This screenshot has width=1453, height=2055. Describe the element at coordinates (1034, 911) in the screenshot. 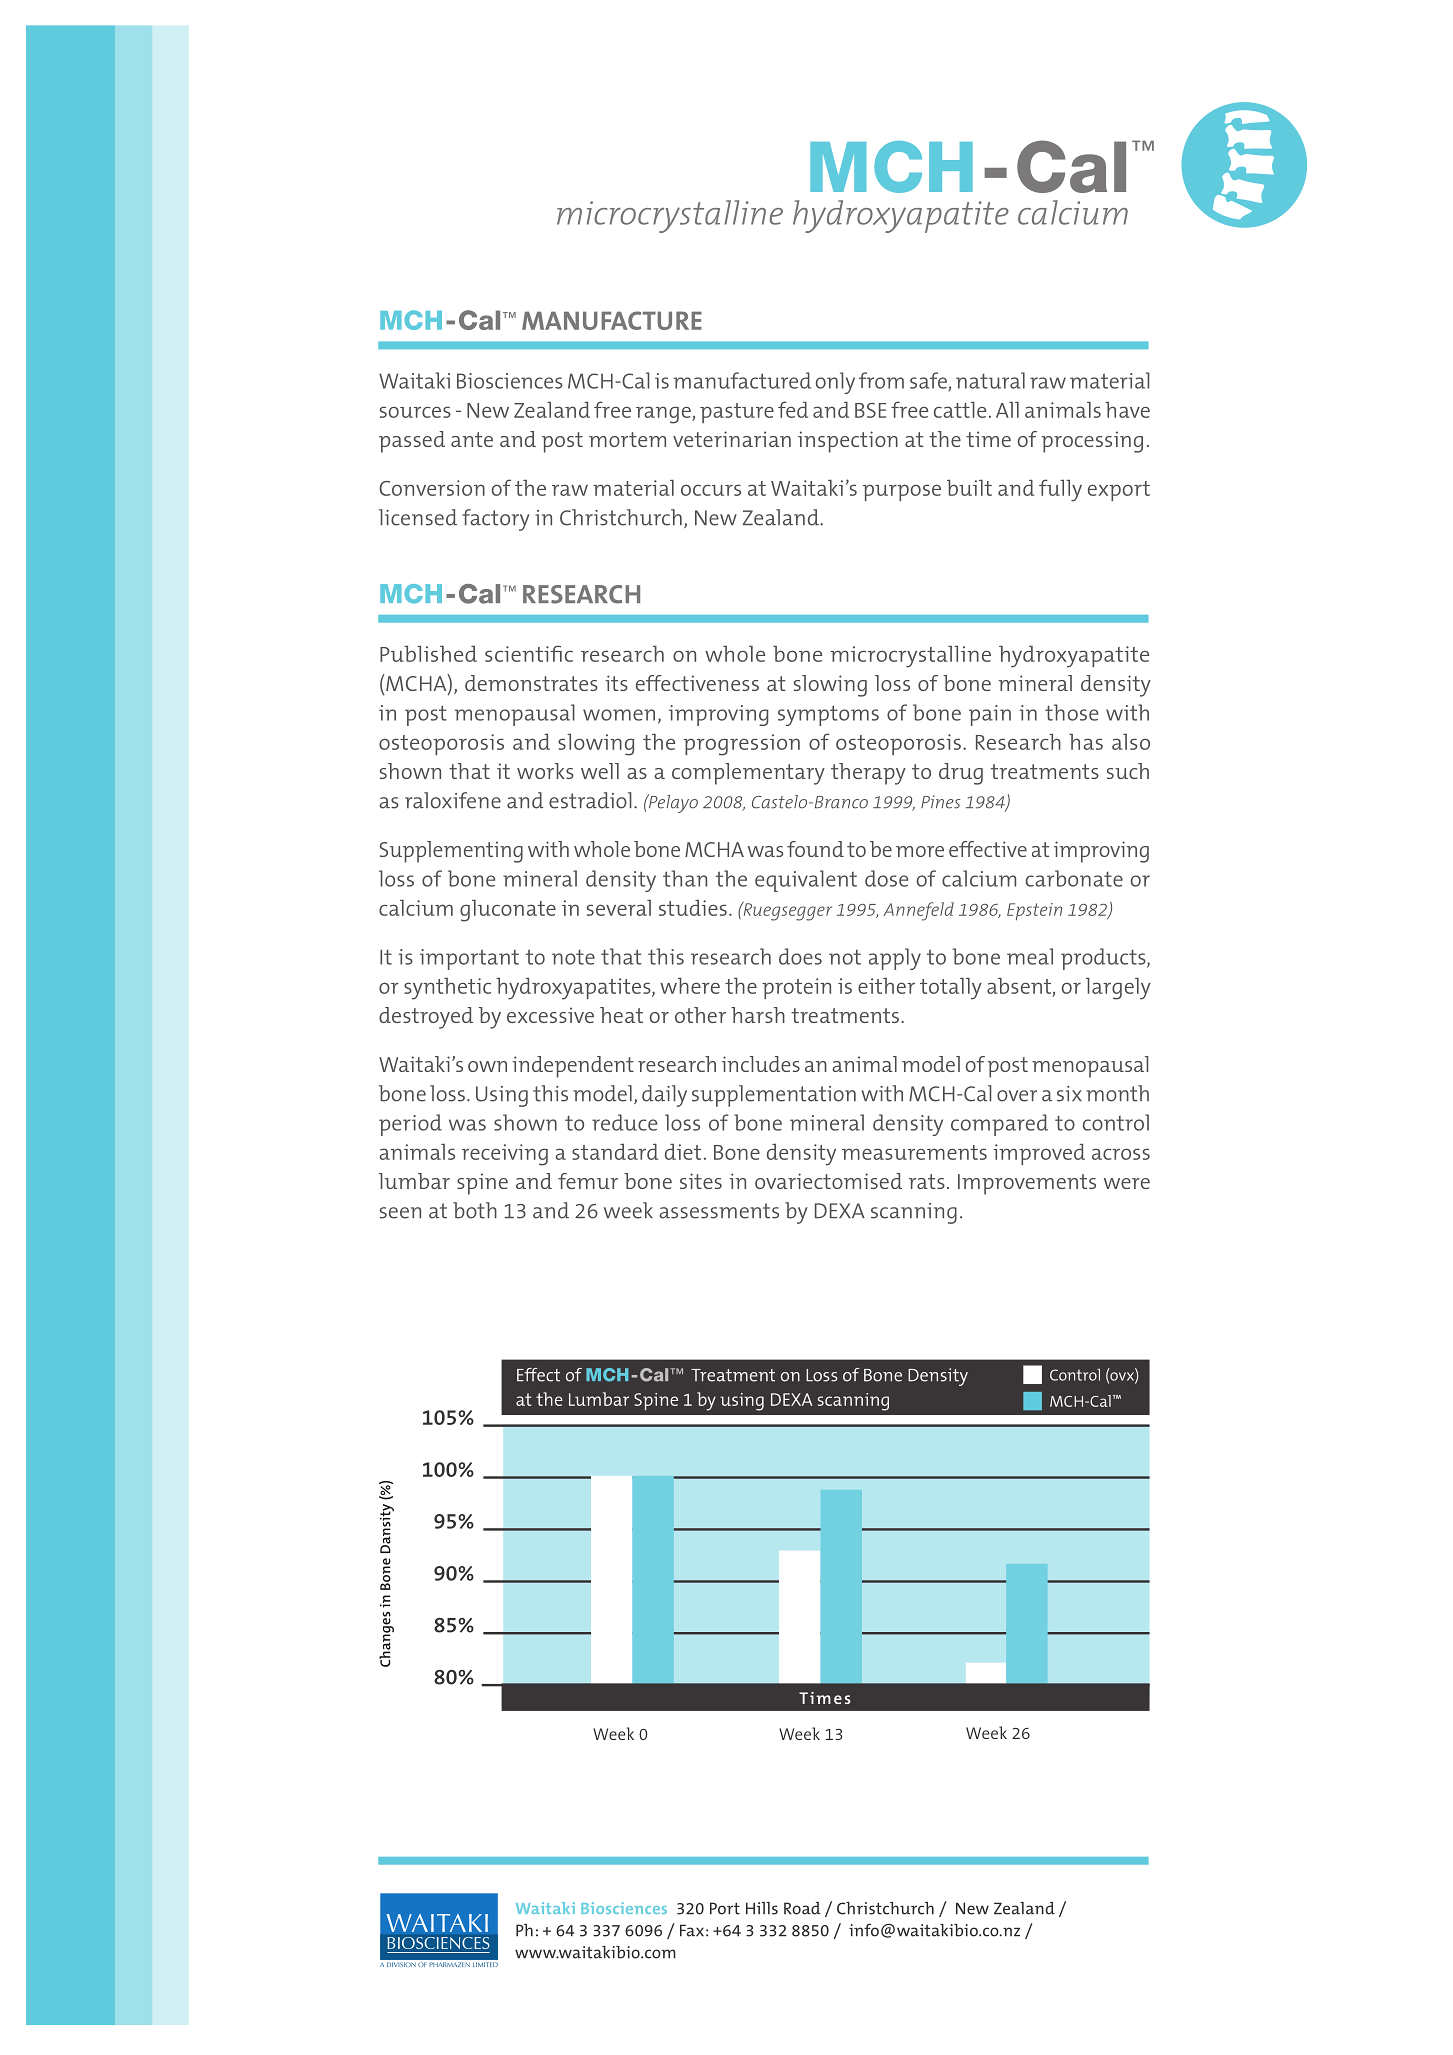

I see `Epstein` at that location.
